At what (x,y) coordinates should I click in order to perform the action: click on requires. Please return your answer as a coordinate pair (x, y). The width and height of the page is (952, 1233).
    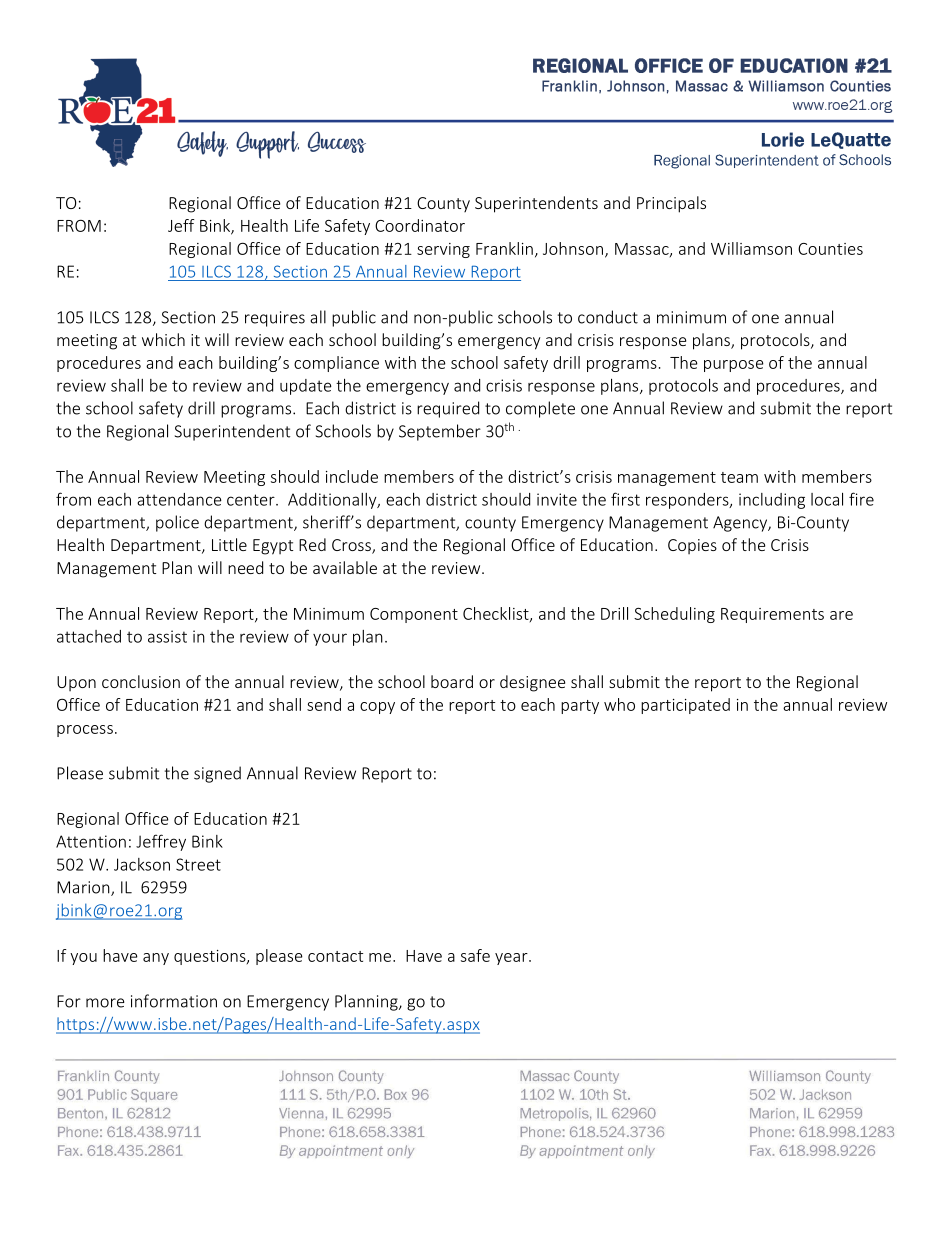
    Looking at the image, I should click on (275, 319).
